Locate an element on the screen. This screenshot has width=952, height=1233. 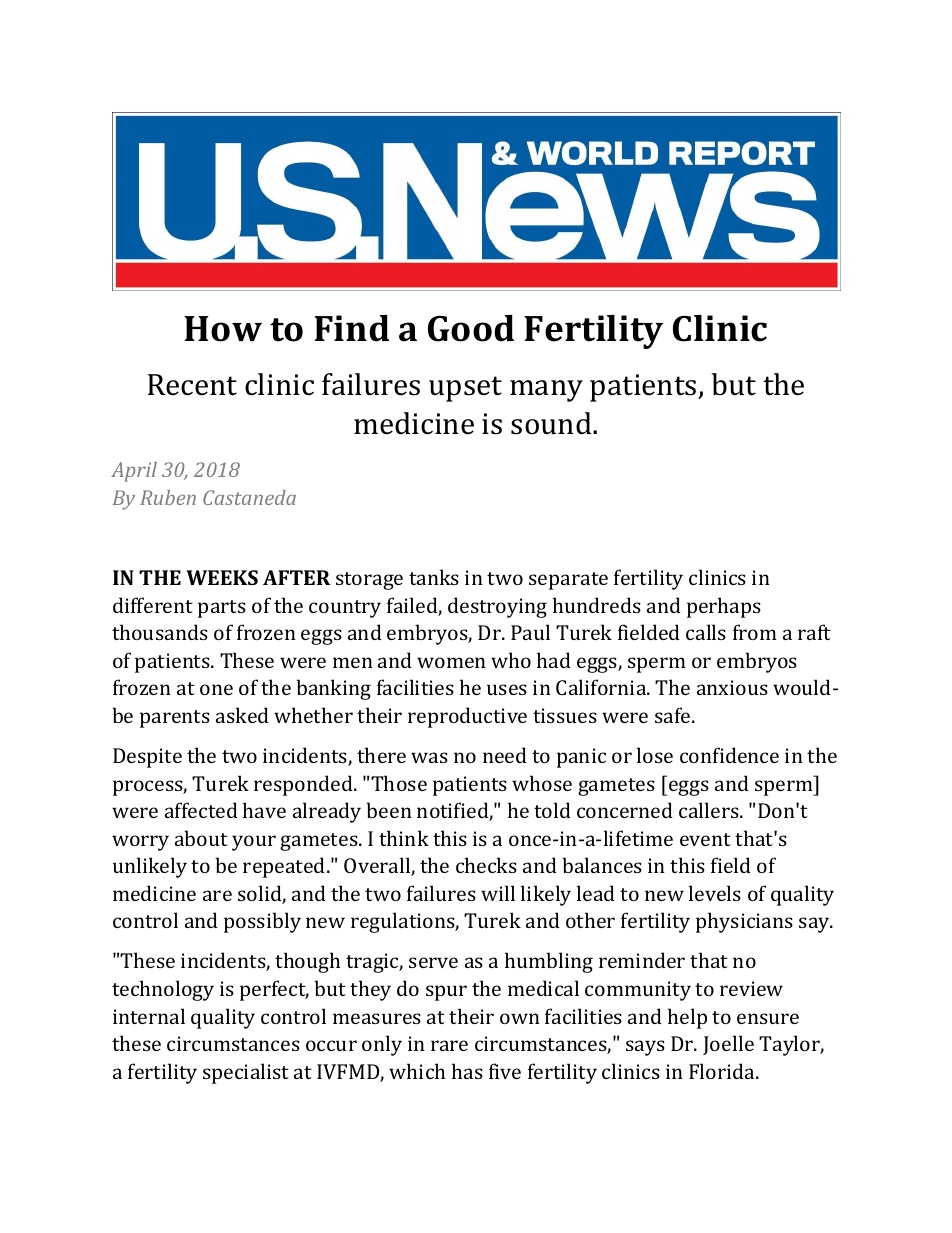
anxious is located at coordinates (732, 687).
